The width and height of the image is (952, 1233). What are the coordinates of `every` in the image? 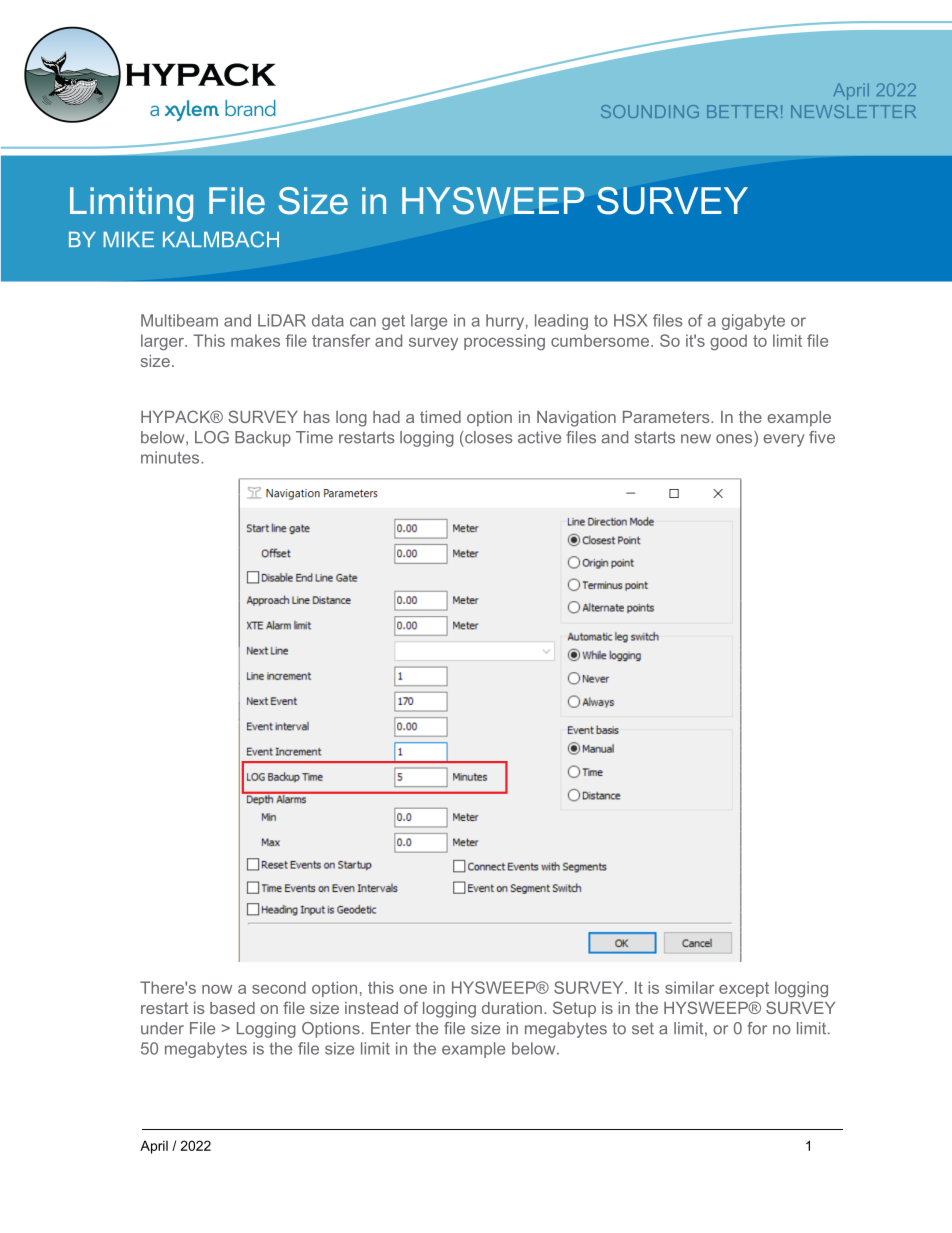 It's located at (784, 440).
